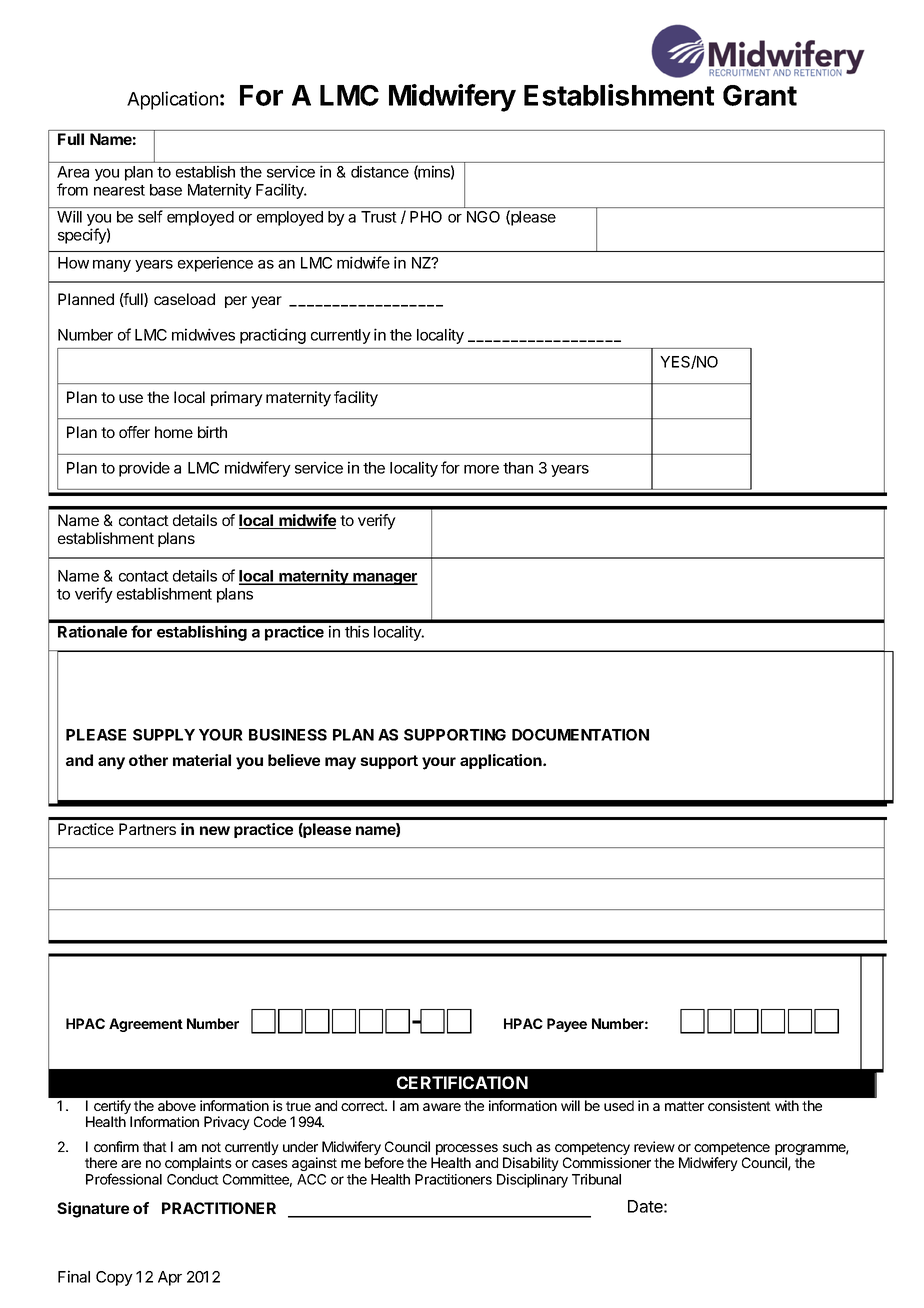  What do you see at coordinates (518, 468) in the image?
I see `than` at bounding box center [518, 468].
